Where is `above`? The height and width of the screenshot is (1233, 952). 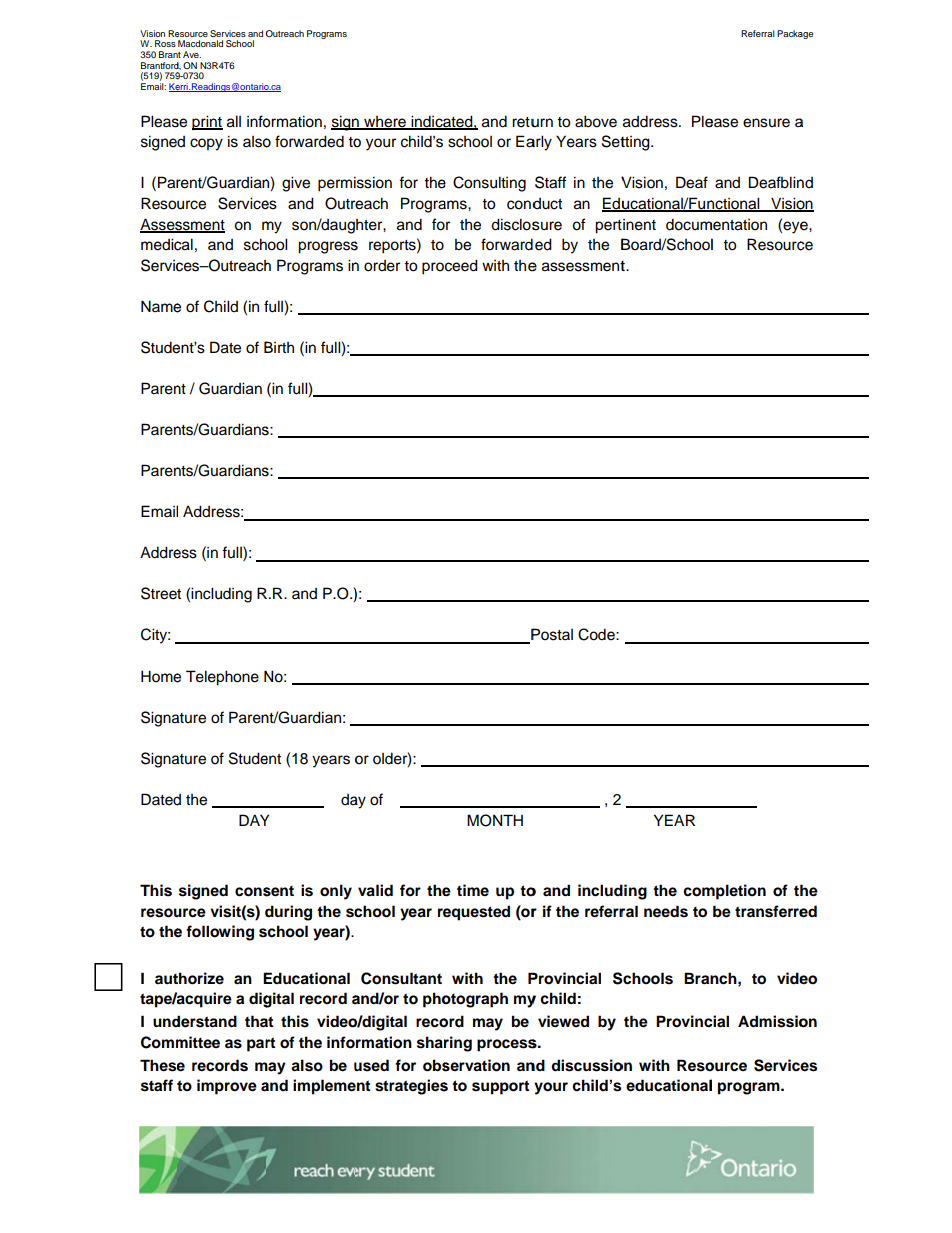
above is located at coordinates (596, 121).
